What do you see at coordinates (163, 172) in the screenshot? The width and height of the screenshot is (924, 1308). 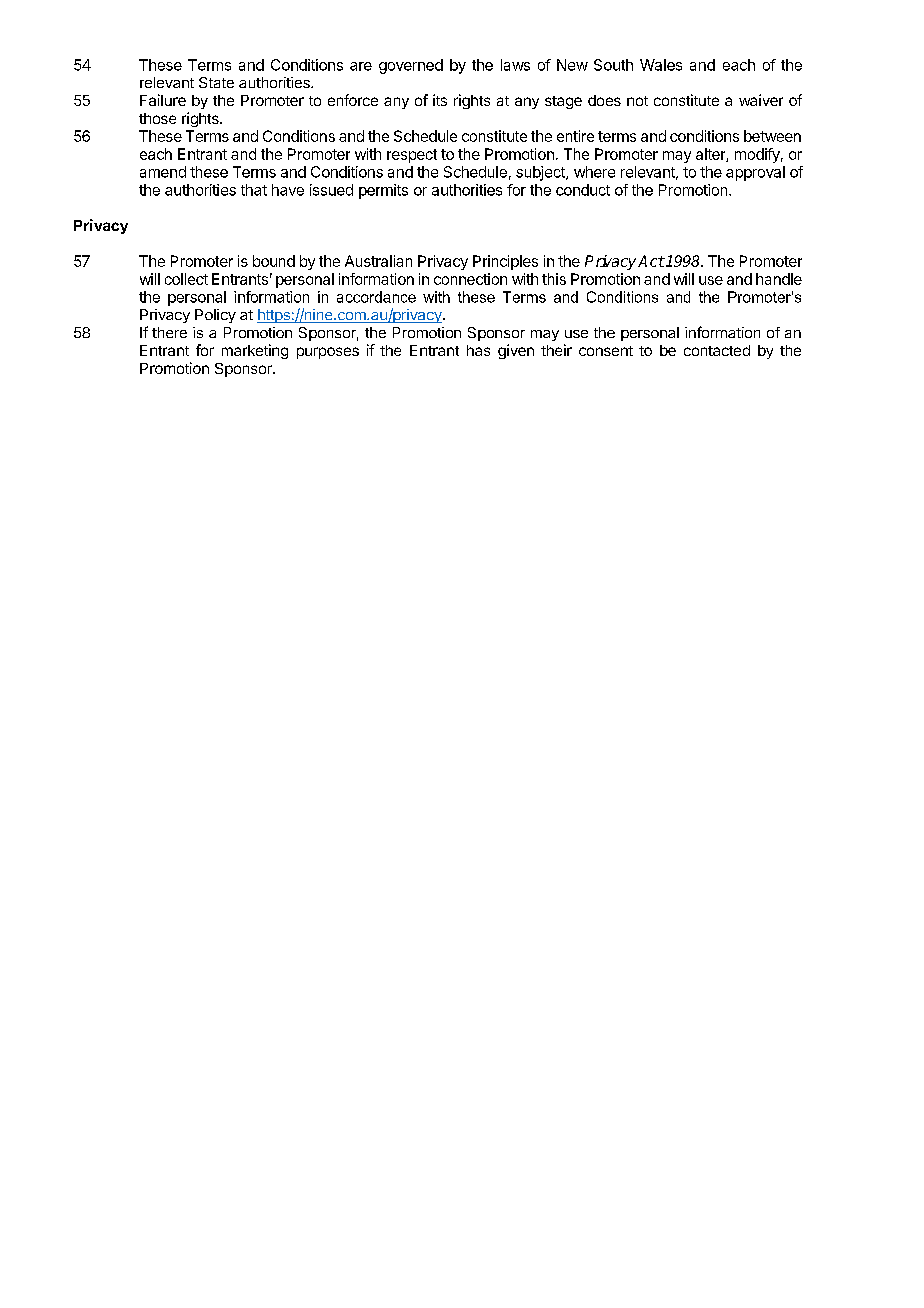 I see `amend` at bounding box center [163, 172].
